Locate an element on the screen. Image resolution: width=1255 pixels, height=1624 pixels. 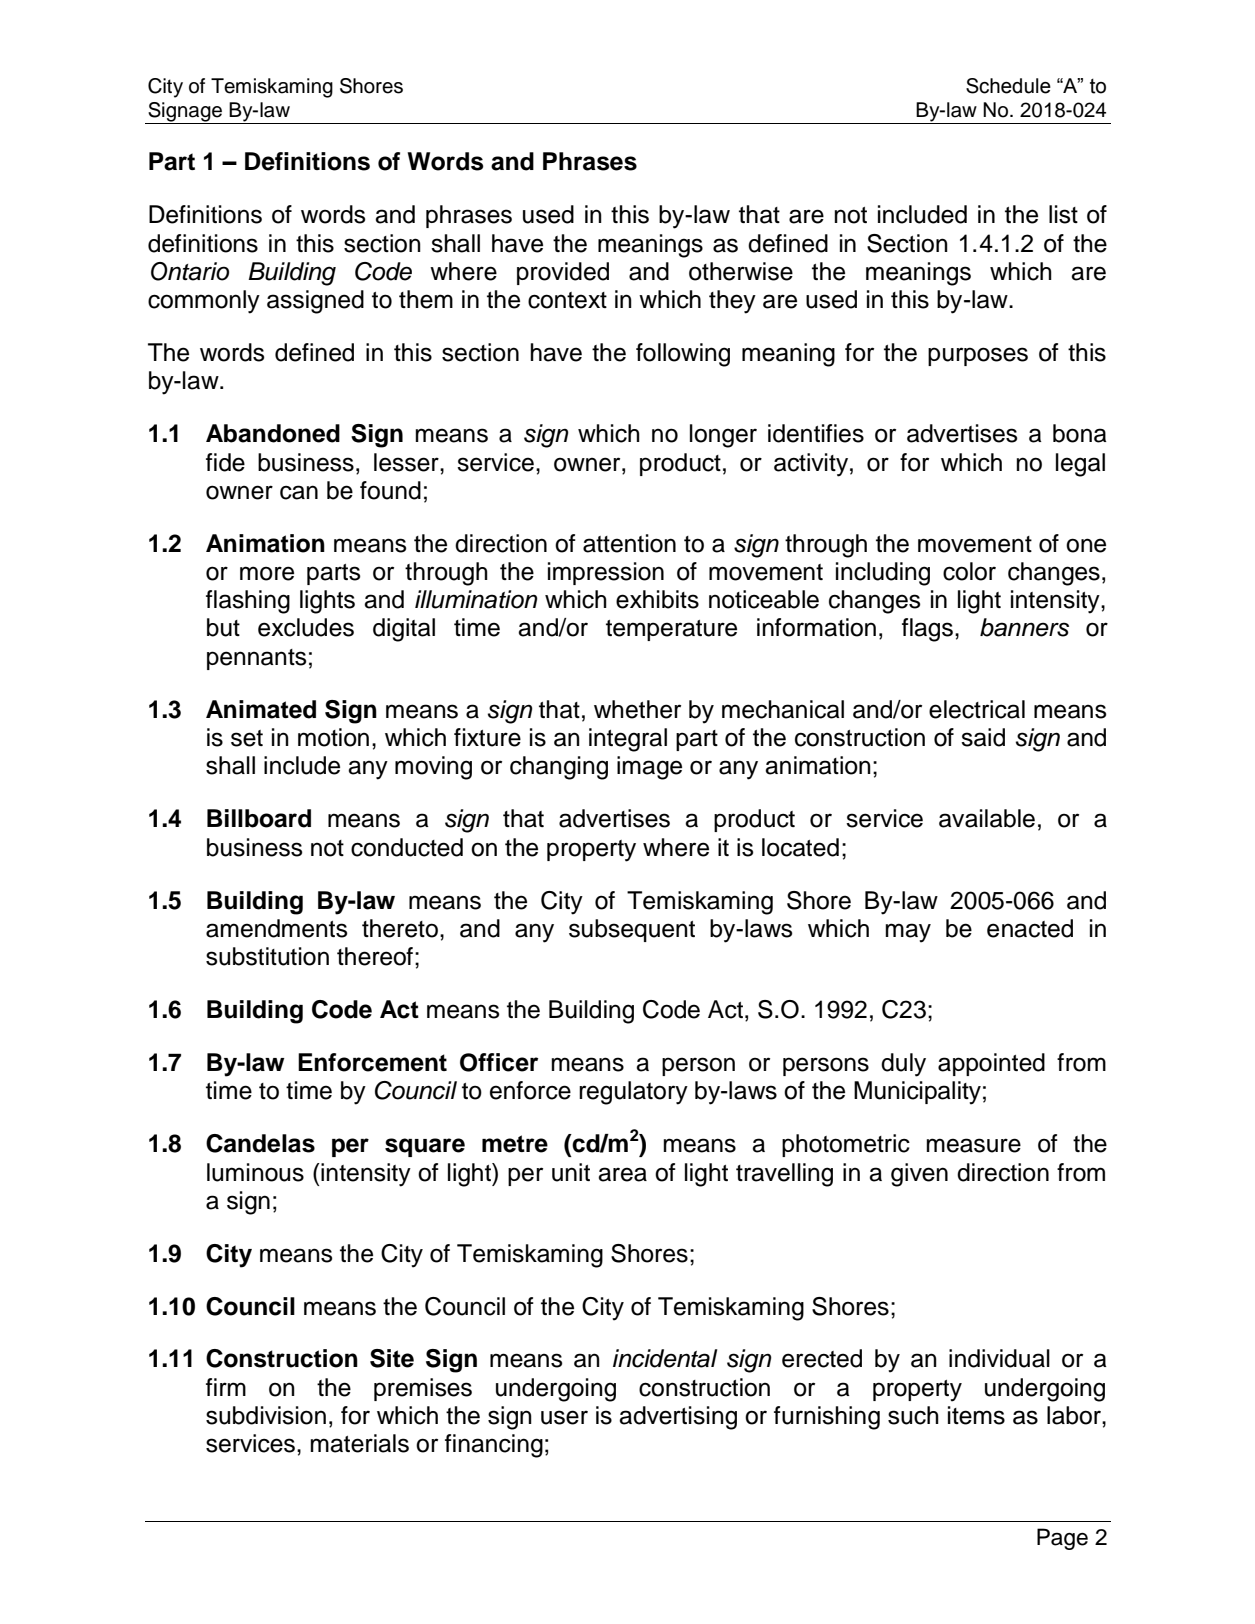
Ontario is located at coordinates (190, 271).
